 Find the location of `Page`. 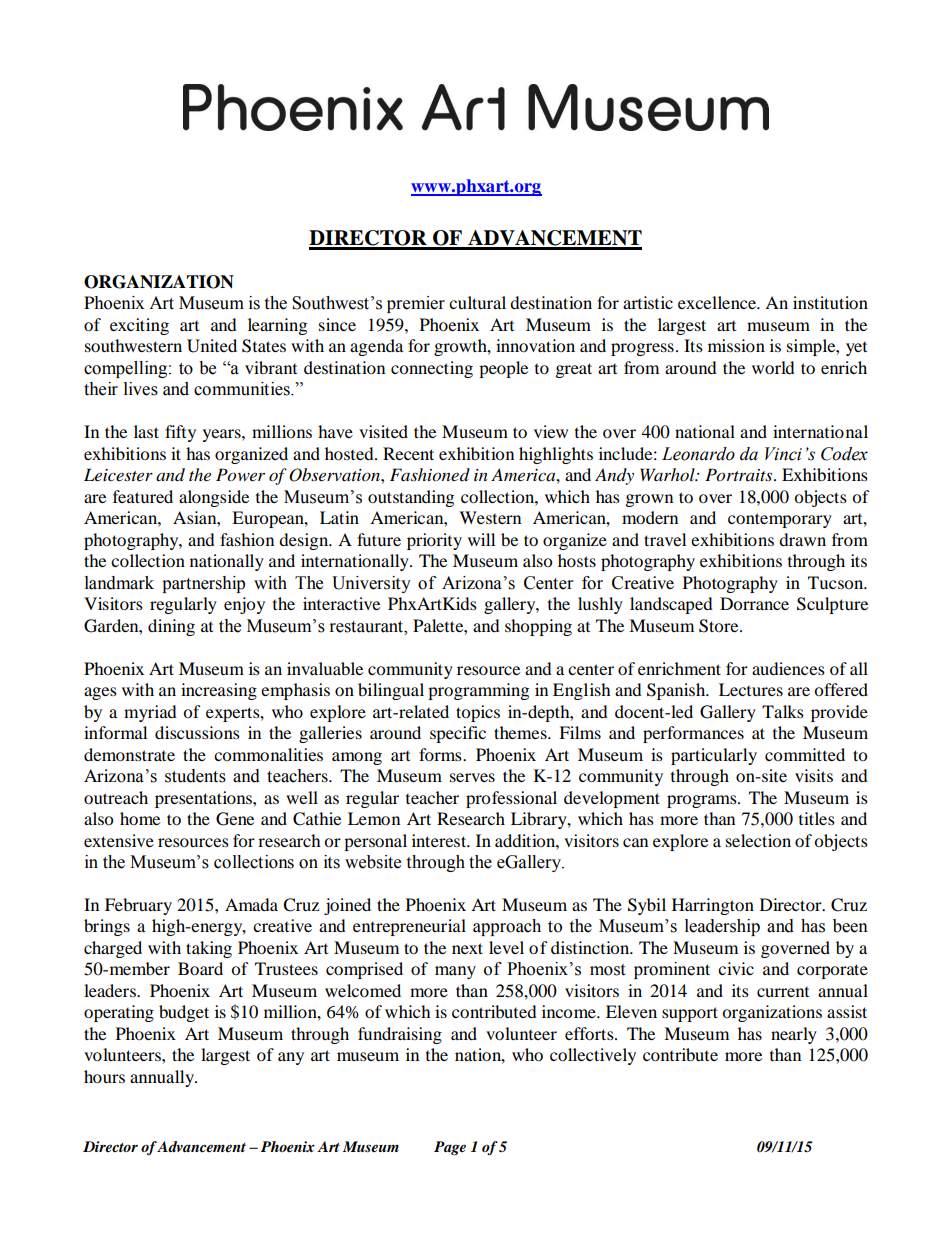

Page is located at coordinates (450, 1148).
